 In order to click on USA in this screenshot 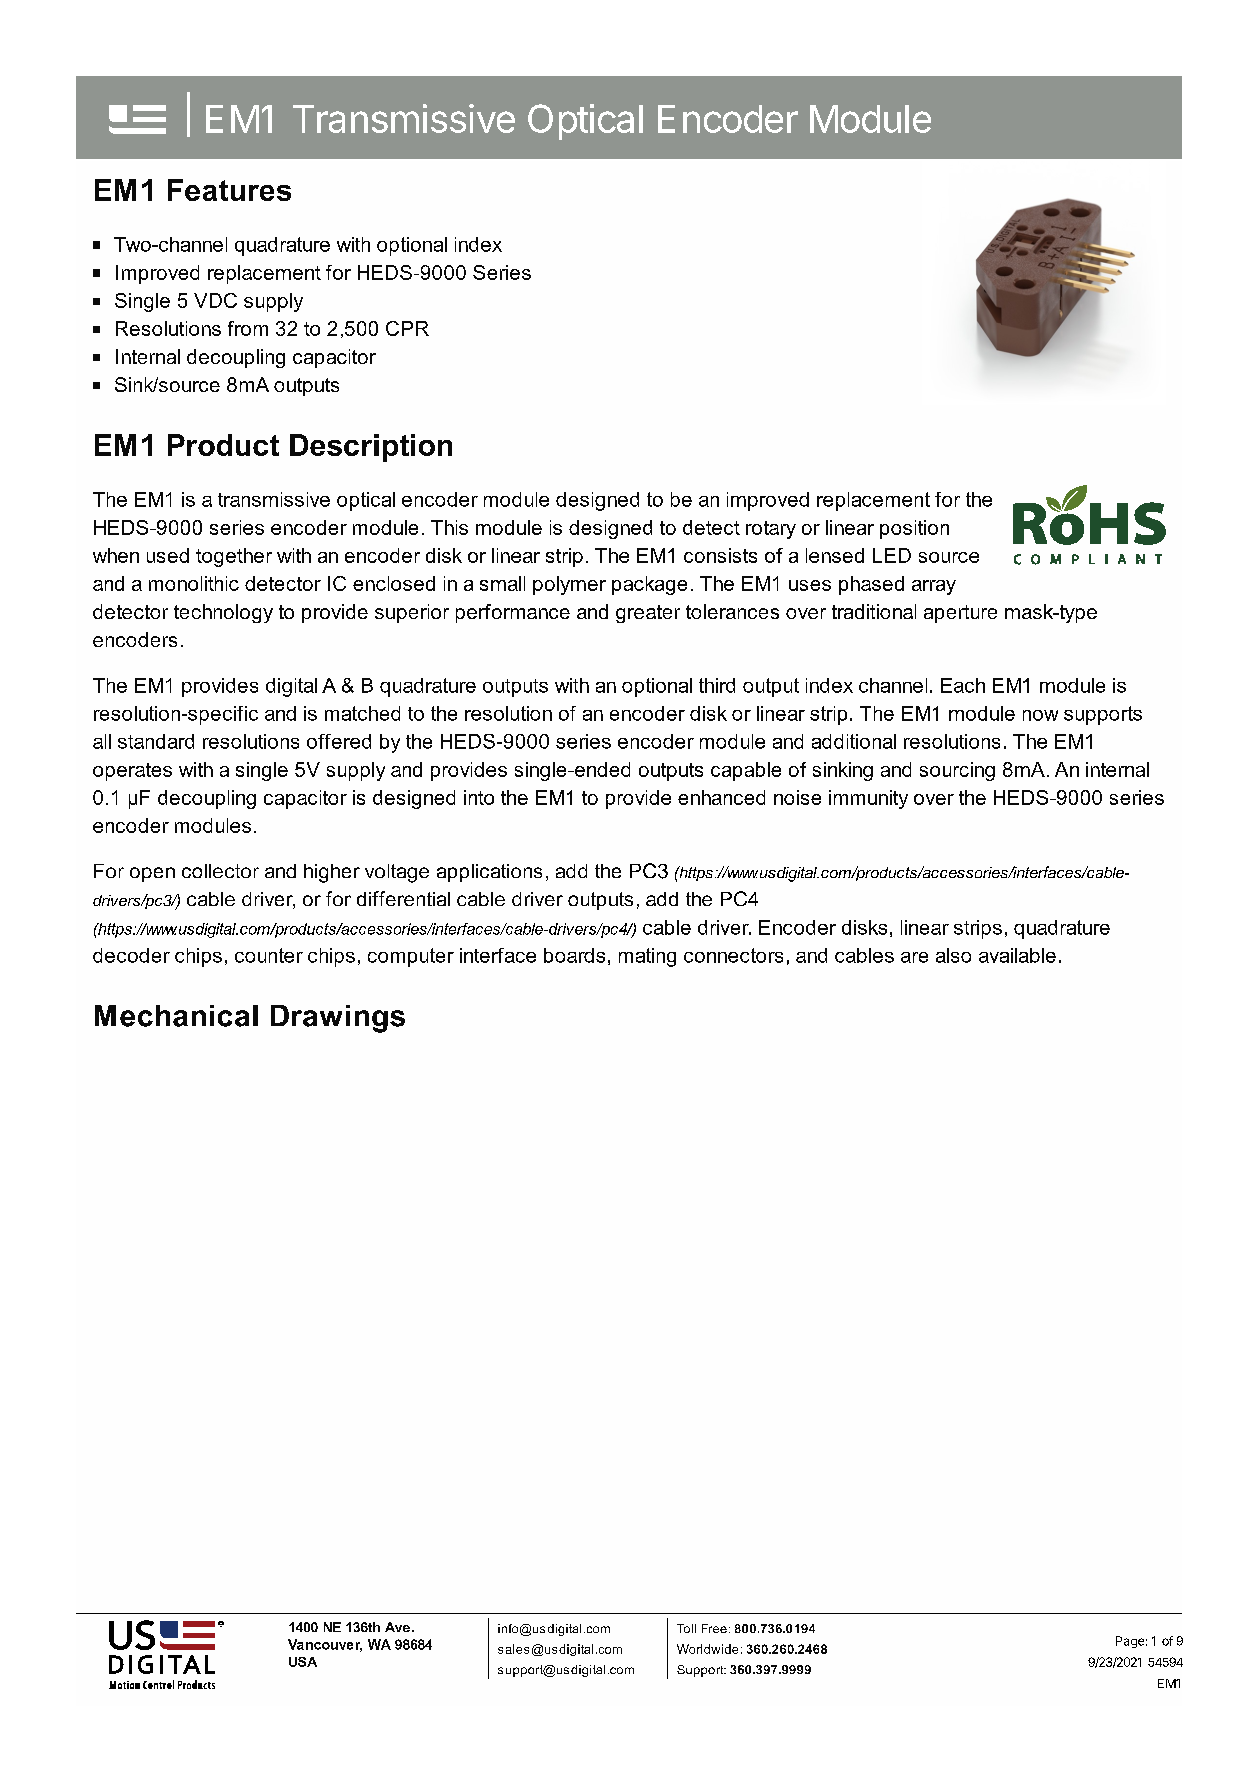, I will do `click(303, 1662)`.
